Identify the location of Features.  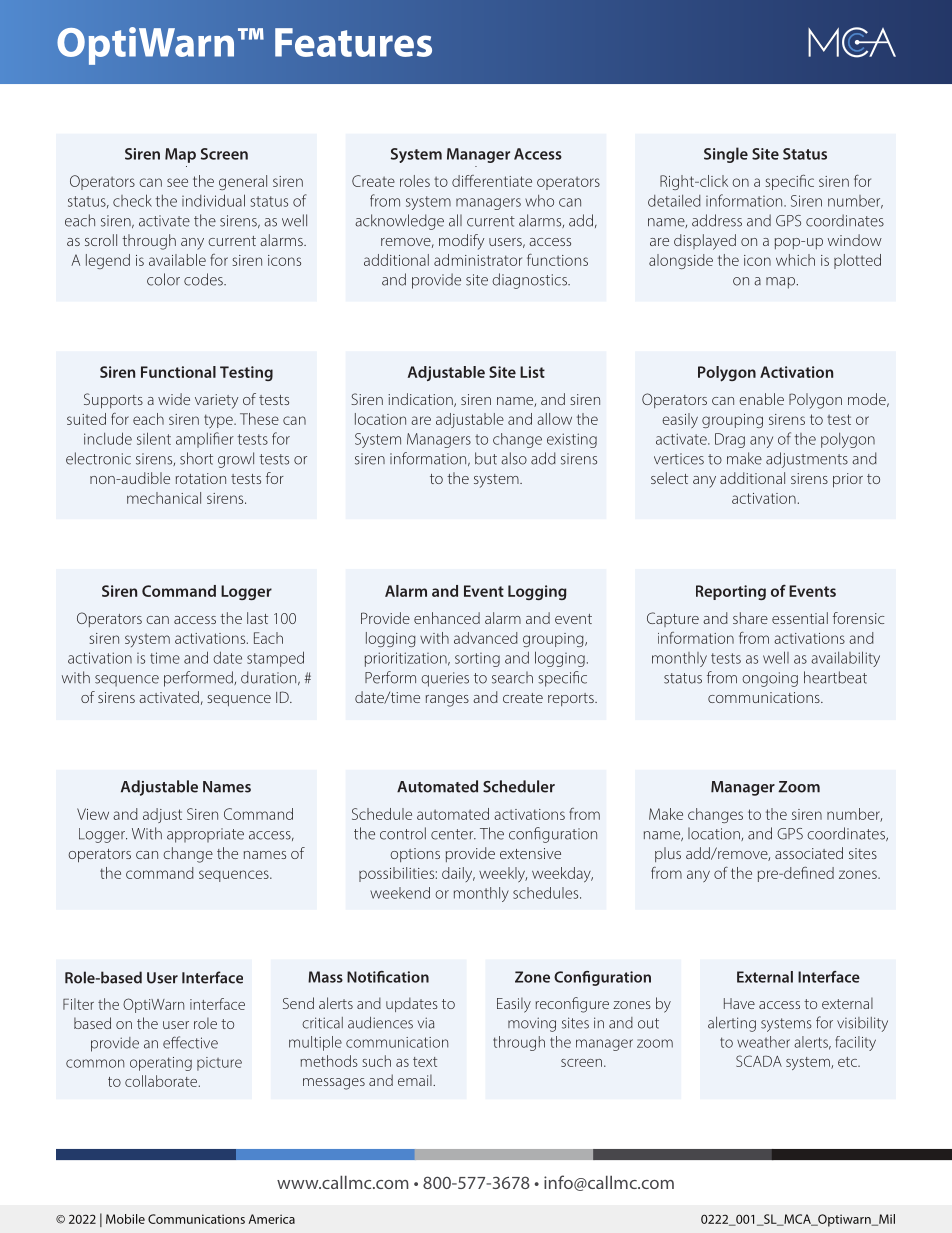
(353, 42).
